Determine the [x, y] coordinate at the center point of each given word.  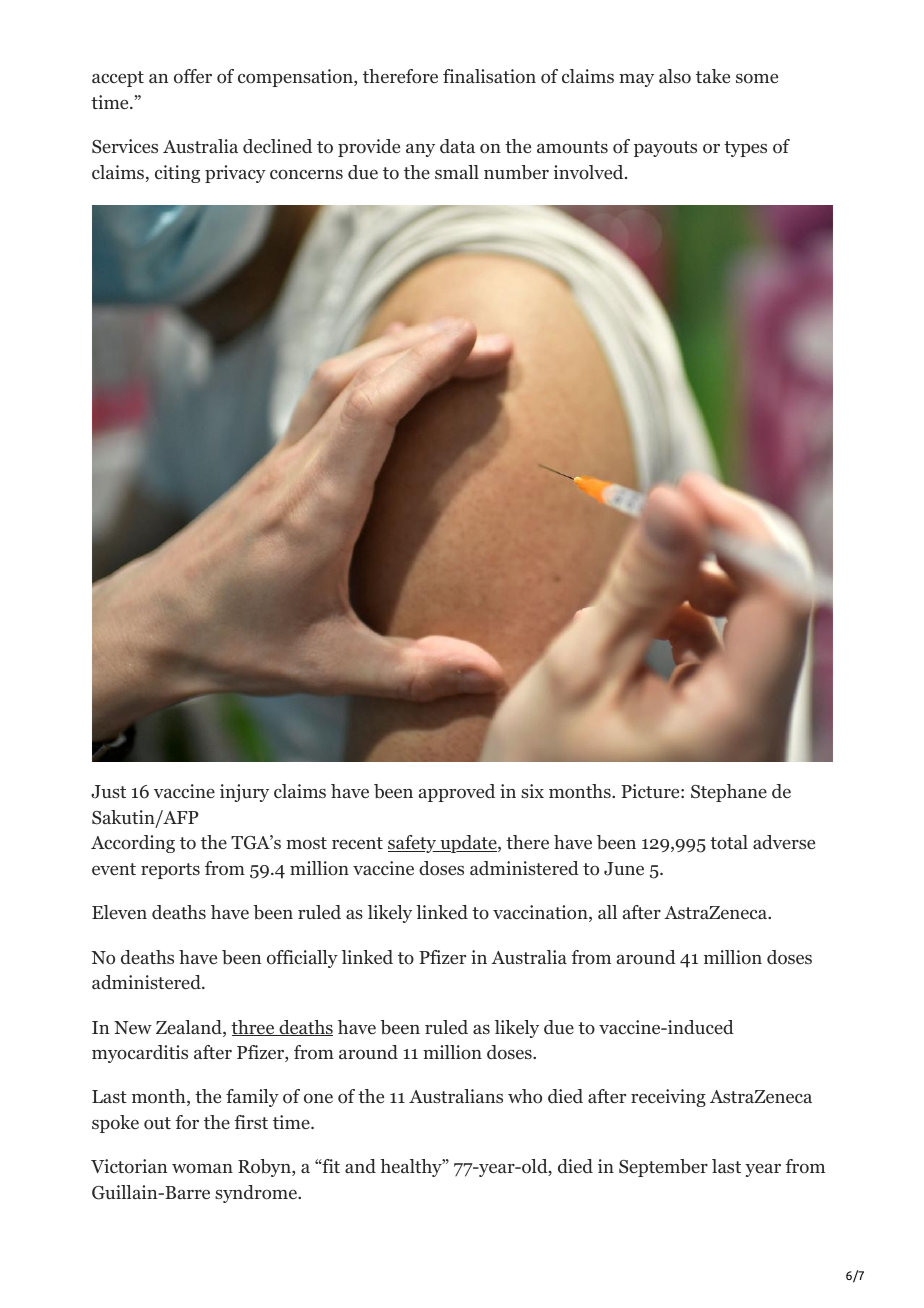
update [468, 844]
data [457, 146]
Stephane [729, 793]
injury [244, 793]
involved [588, 172]
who [525, 1096]
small [457, 172]
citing [177, 174]
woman [202, 1169]
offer [193, 76]
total [729, 842]
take [713, 76]
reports [170, 871]
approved [457, 793]
